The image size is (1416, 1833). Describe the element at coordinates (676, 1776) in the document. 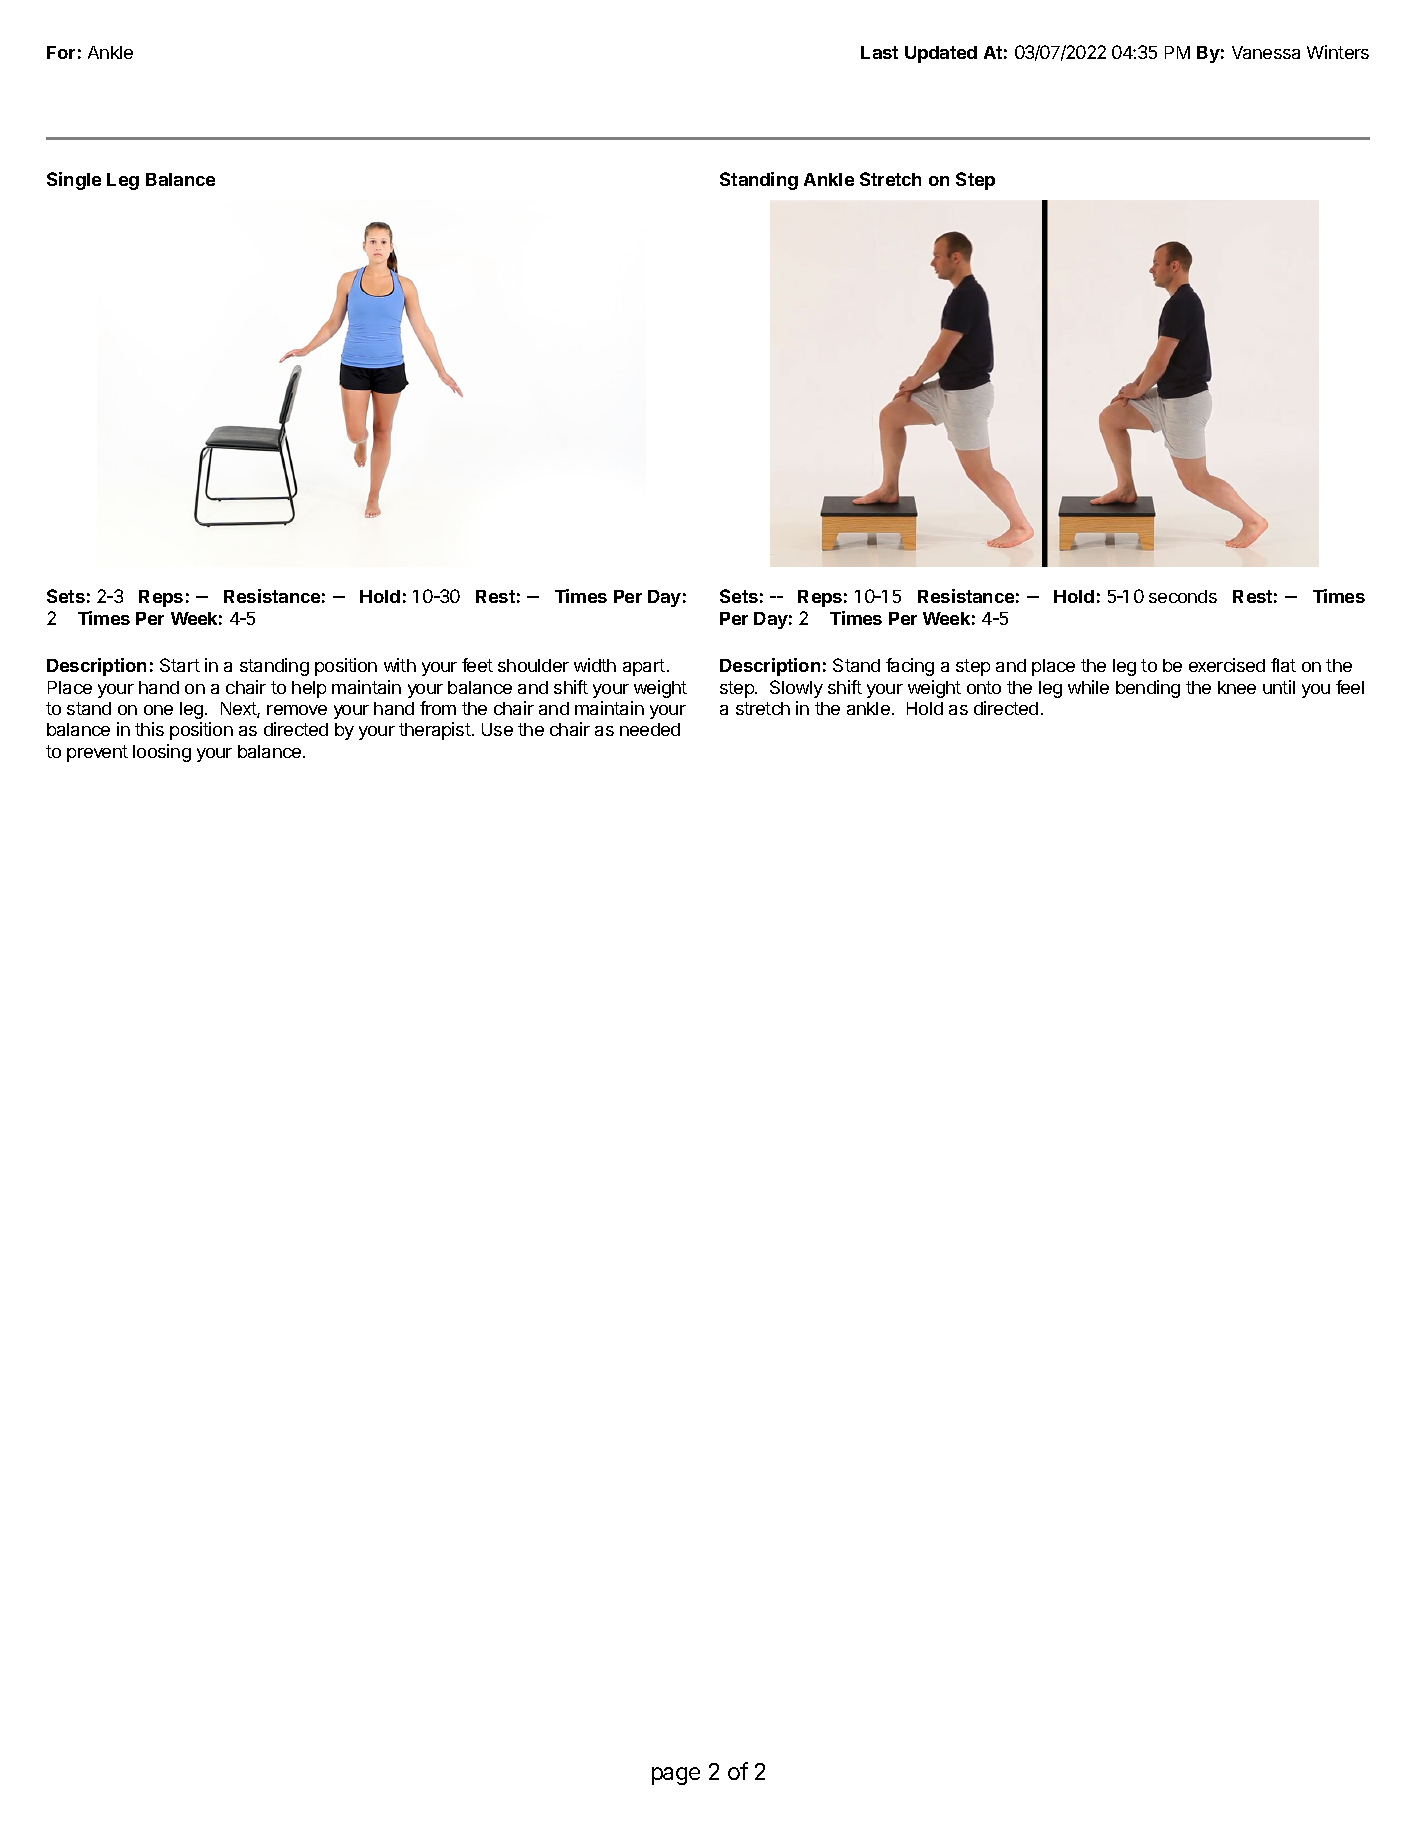

I see `page` at that location.
